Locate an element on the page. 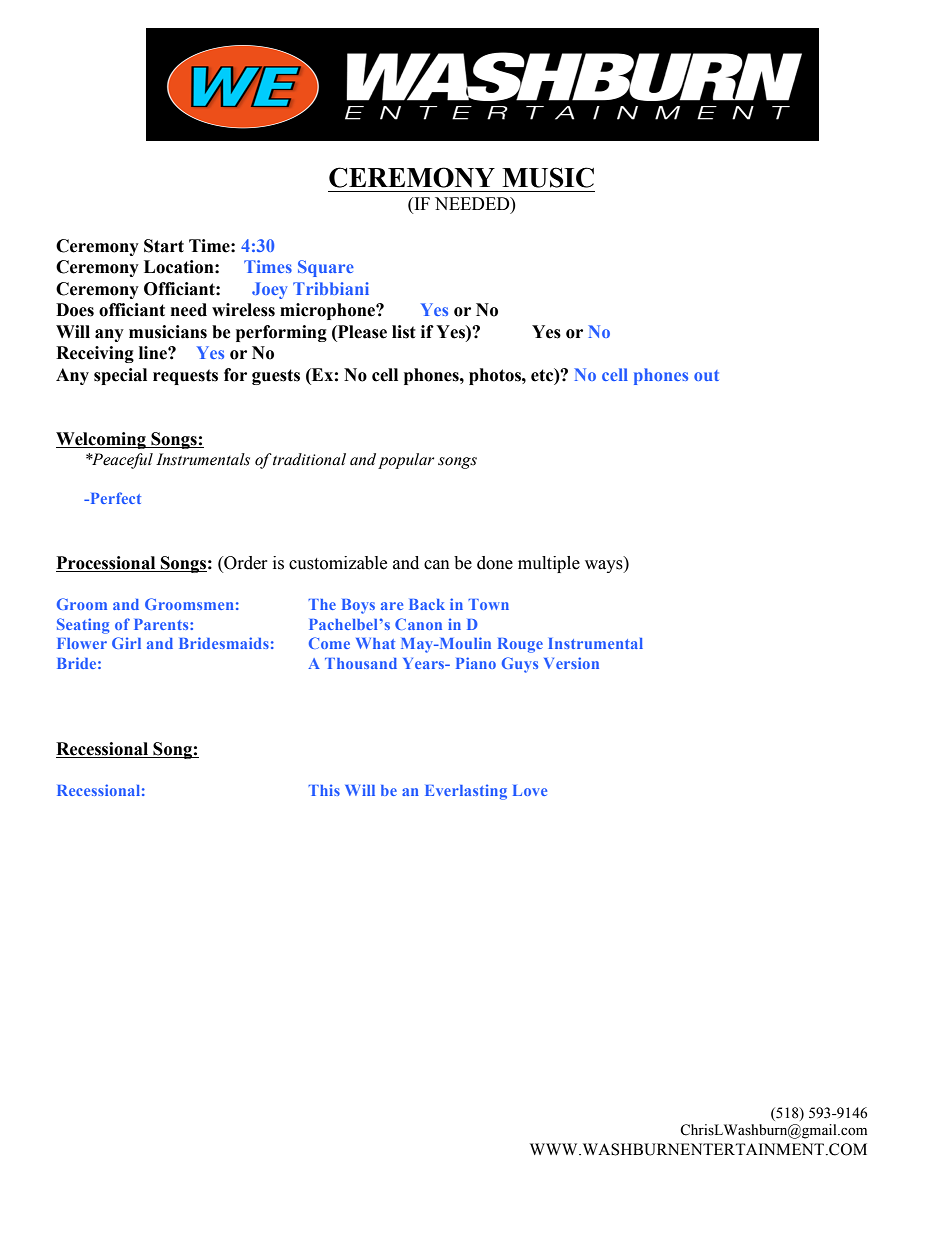  customizable is located at coordinates (338, 563).
